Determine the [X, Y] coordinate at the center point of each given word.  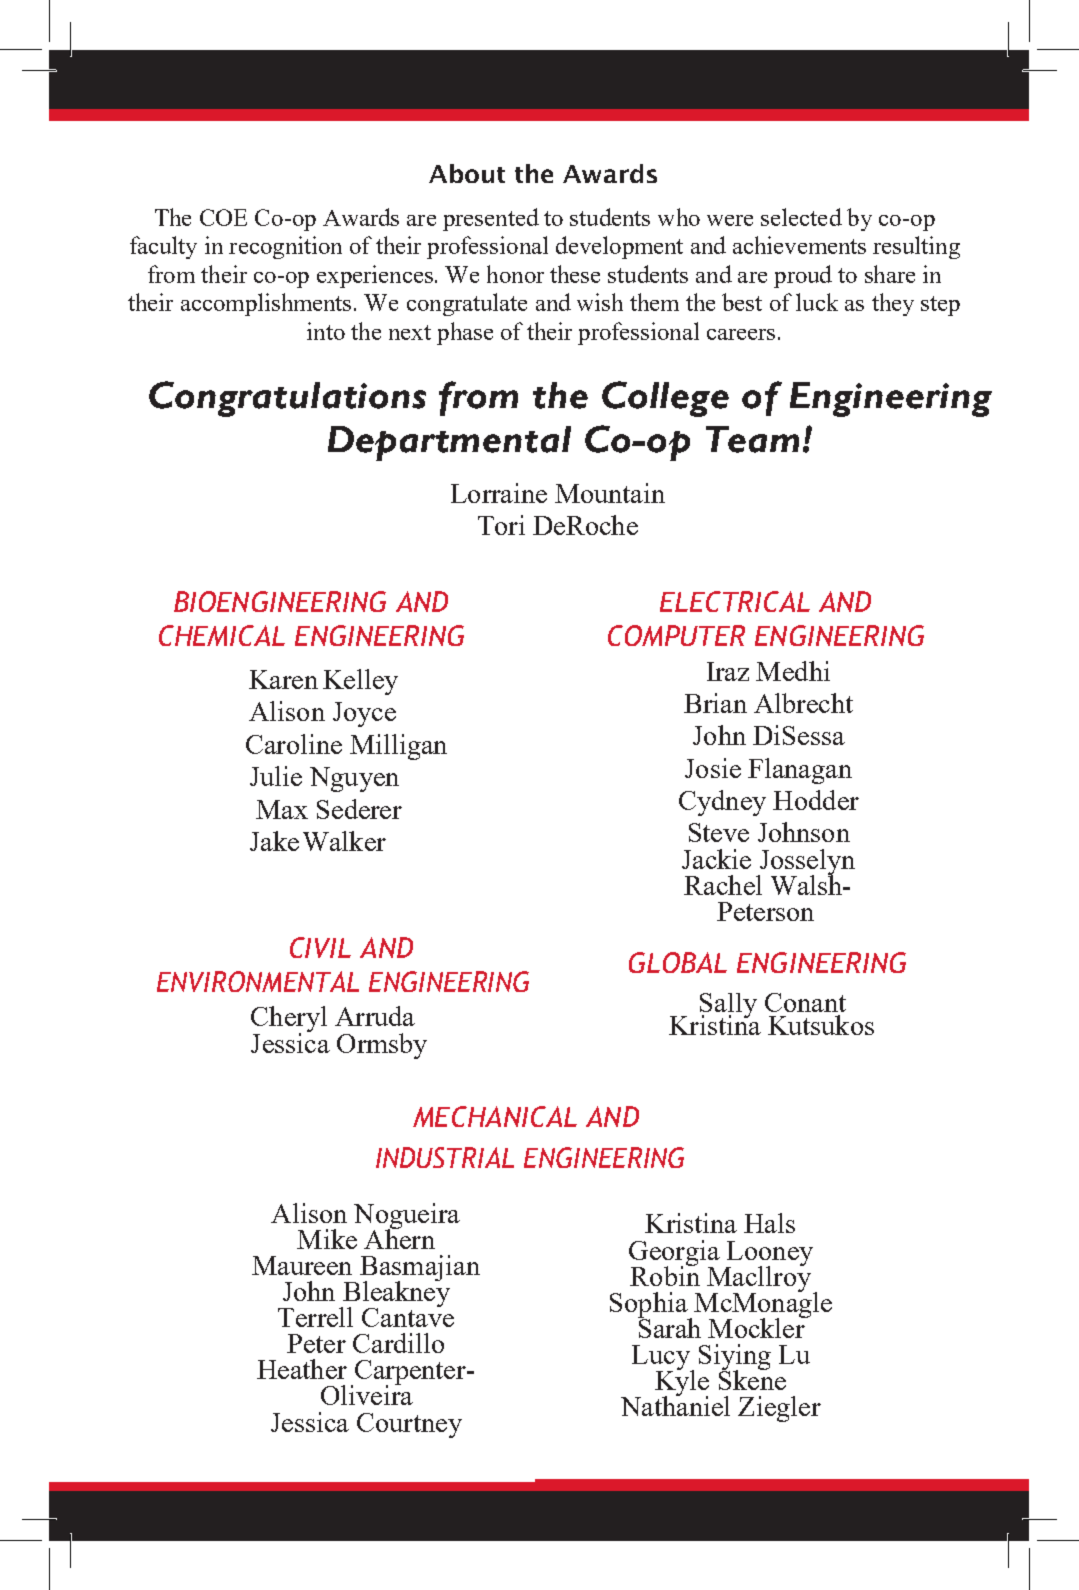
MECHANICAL [495, 1116]
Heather [302, 1369]
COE [223, 217]
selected [801, 217]
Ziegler [779, 1409]
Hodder [816, 800]
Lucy [662, 1359]
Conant [805, 1002]
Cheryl [289, 1020]
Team [752, 439]
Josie [713, 768]
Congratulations [287, 399]
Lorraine [499, 493]
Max [282, 809]
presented [491, 219]
